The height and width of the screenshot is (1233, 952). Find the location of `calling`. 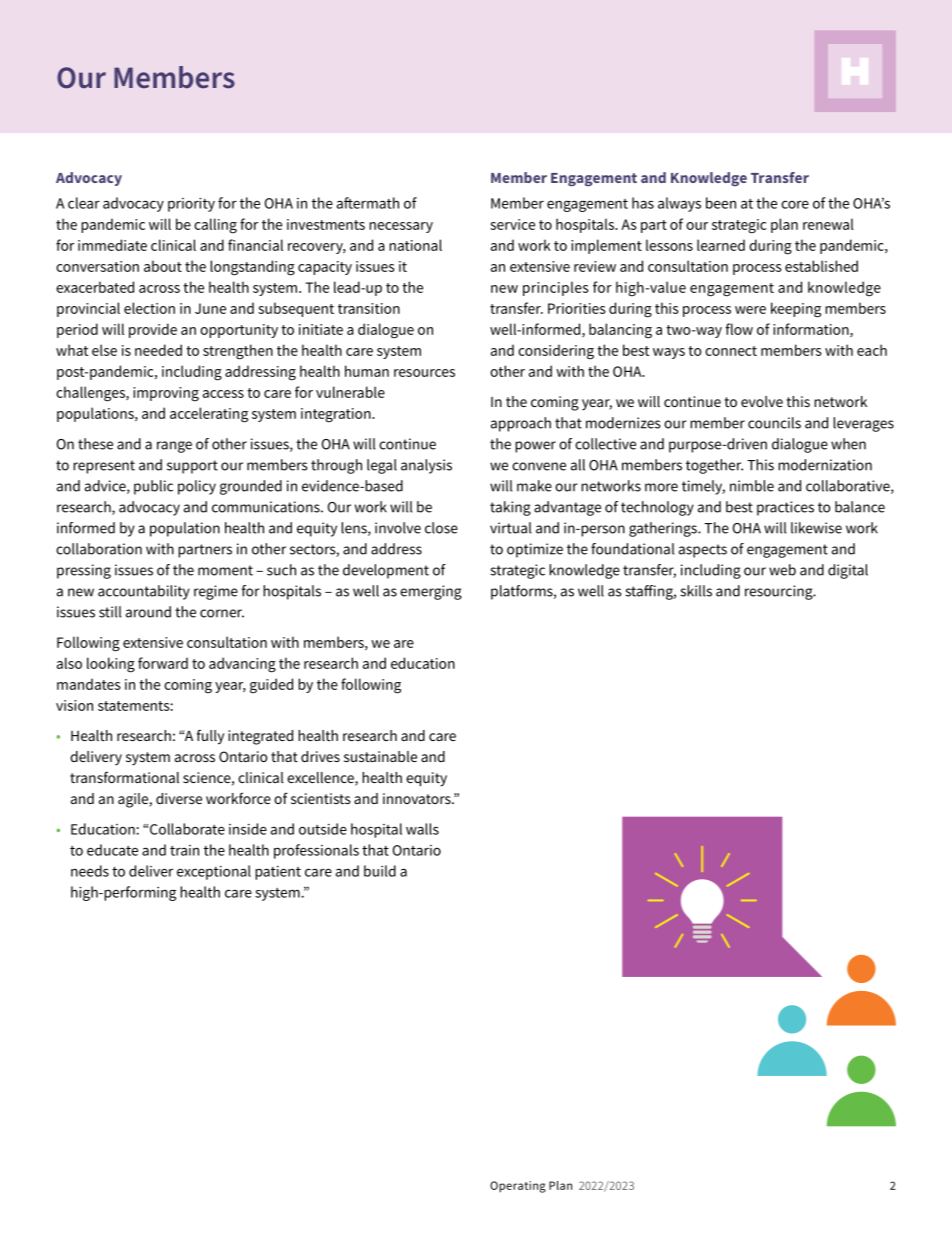

calling is located at coordinates (215, 226).
